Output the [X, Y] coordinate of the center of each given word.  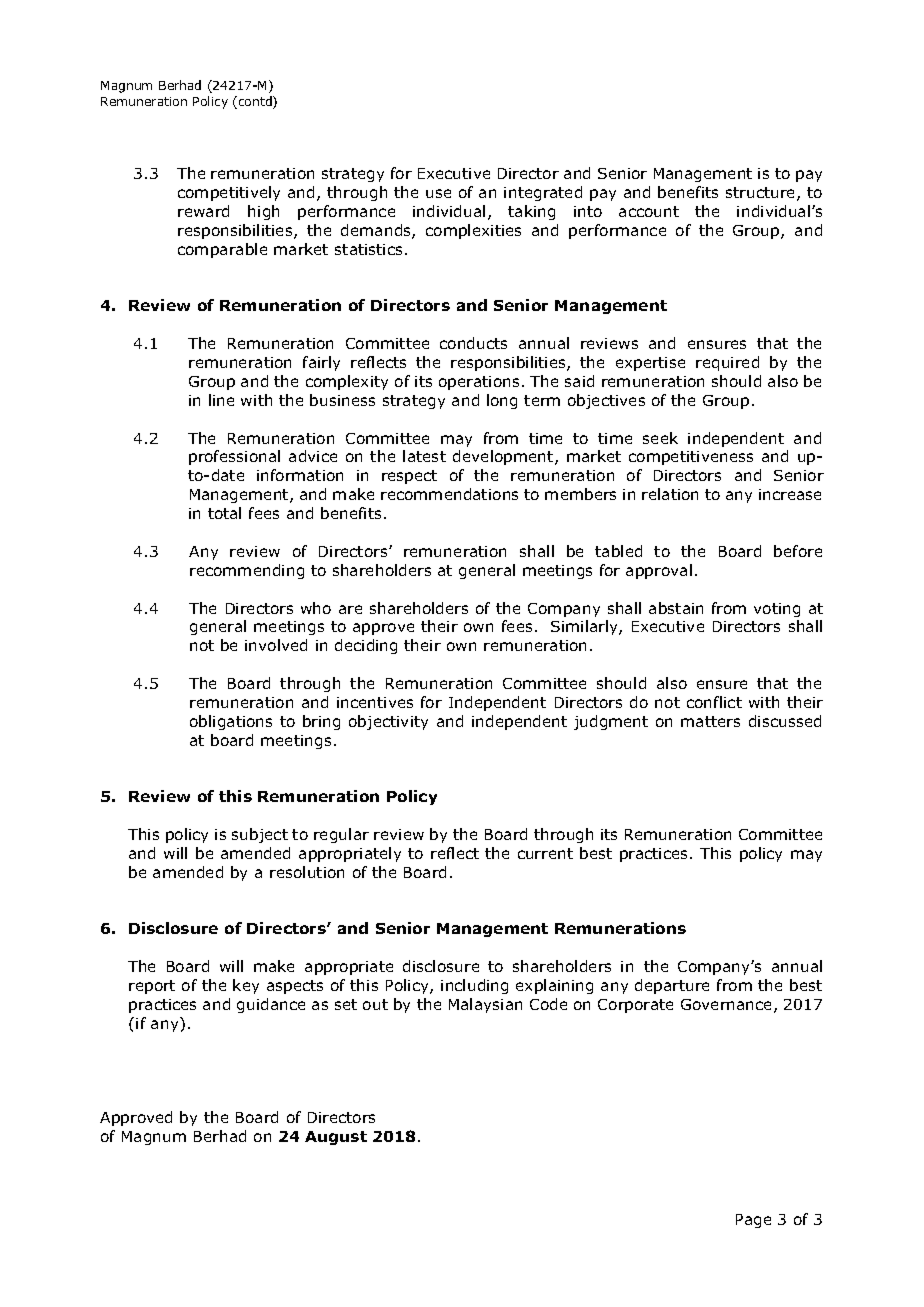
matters [710, 721]
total [224, 513]
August [336, 1138]
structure [762, 194]
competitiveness [691, 458]
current [545, 853]
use [438, 193]
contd [256, 102]
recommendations [449, 494]
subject [260, 835]
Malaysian [485, 1005]
